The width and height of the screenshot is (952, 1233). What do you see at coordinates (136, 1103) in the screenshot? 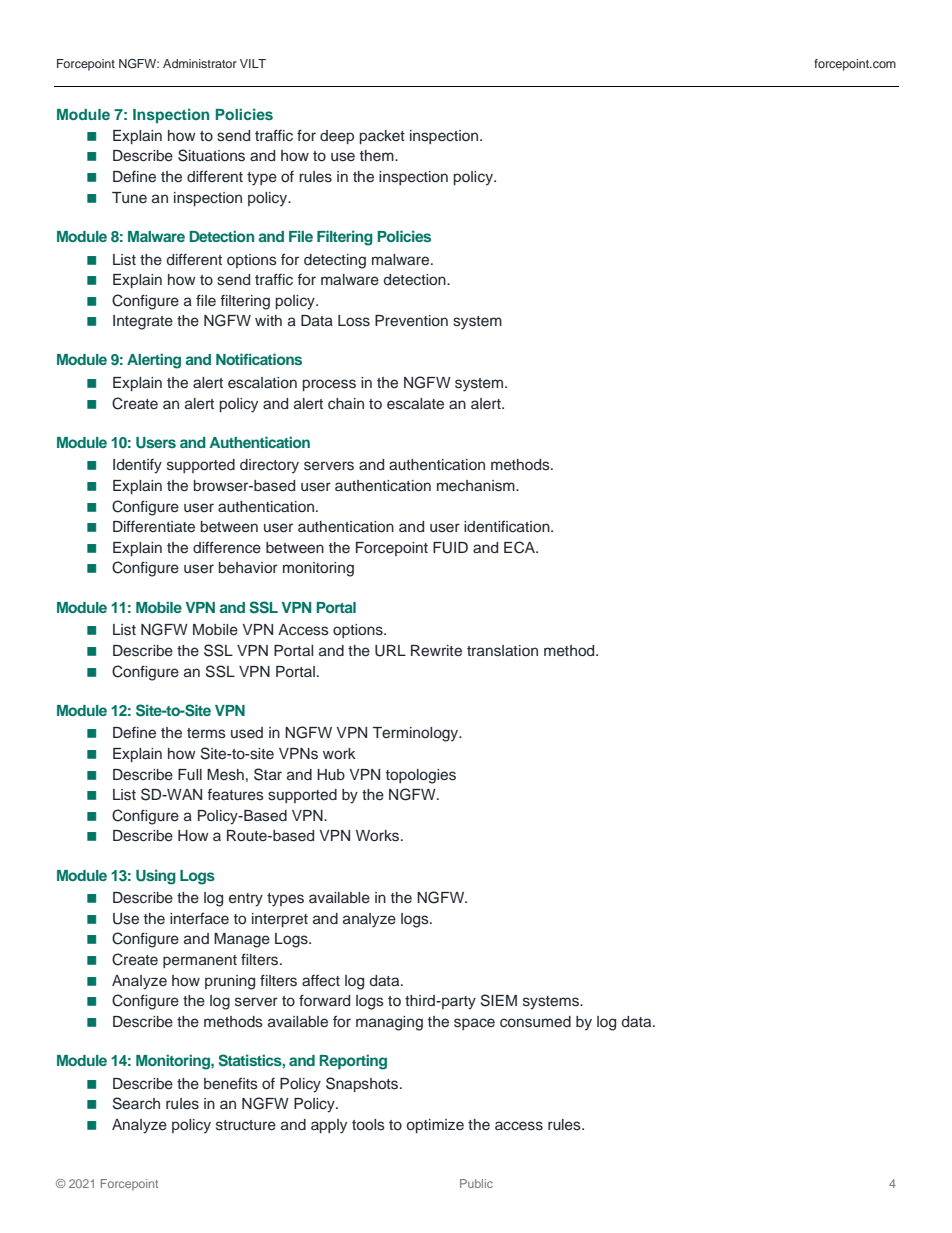
I see `Search` at bounding box center [136, 1103].
